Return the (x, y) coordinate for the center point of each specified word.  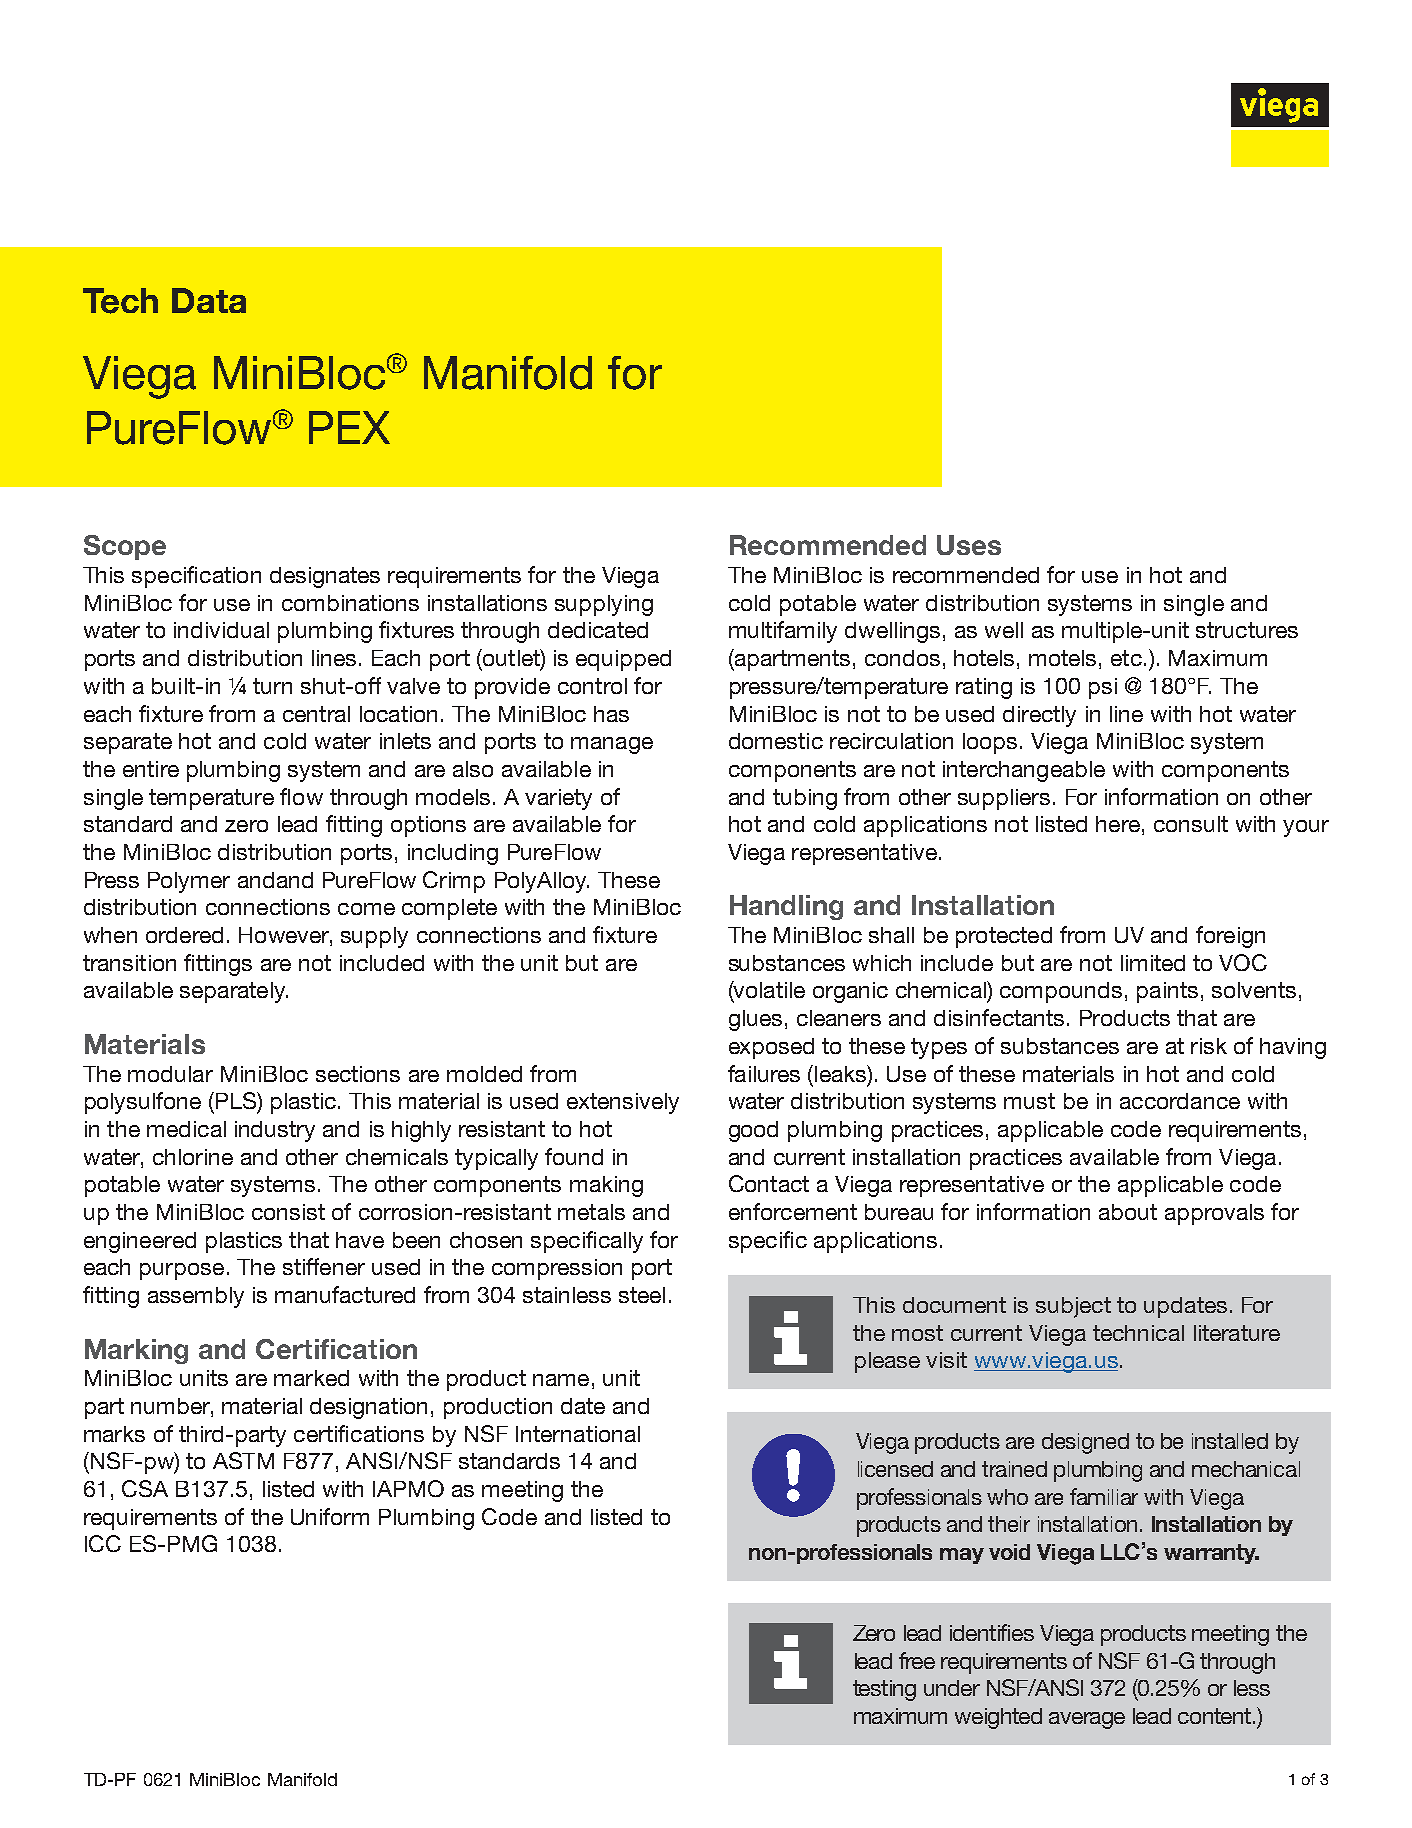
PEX (349, 427)
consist (288, 1212)
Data (209, 300)
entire (151, 769)
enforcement (793, 1211)
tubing (805, 799)
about (1128, 1212)
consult (1191, 824)
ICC (103, 1543)
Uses (969, 545)
